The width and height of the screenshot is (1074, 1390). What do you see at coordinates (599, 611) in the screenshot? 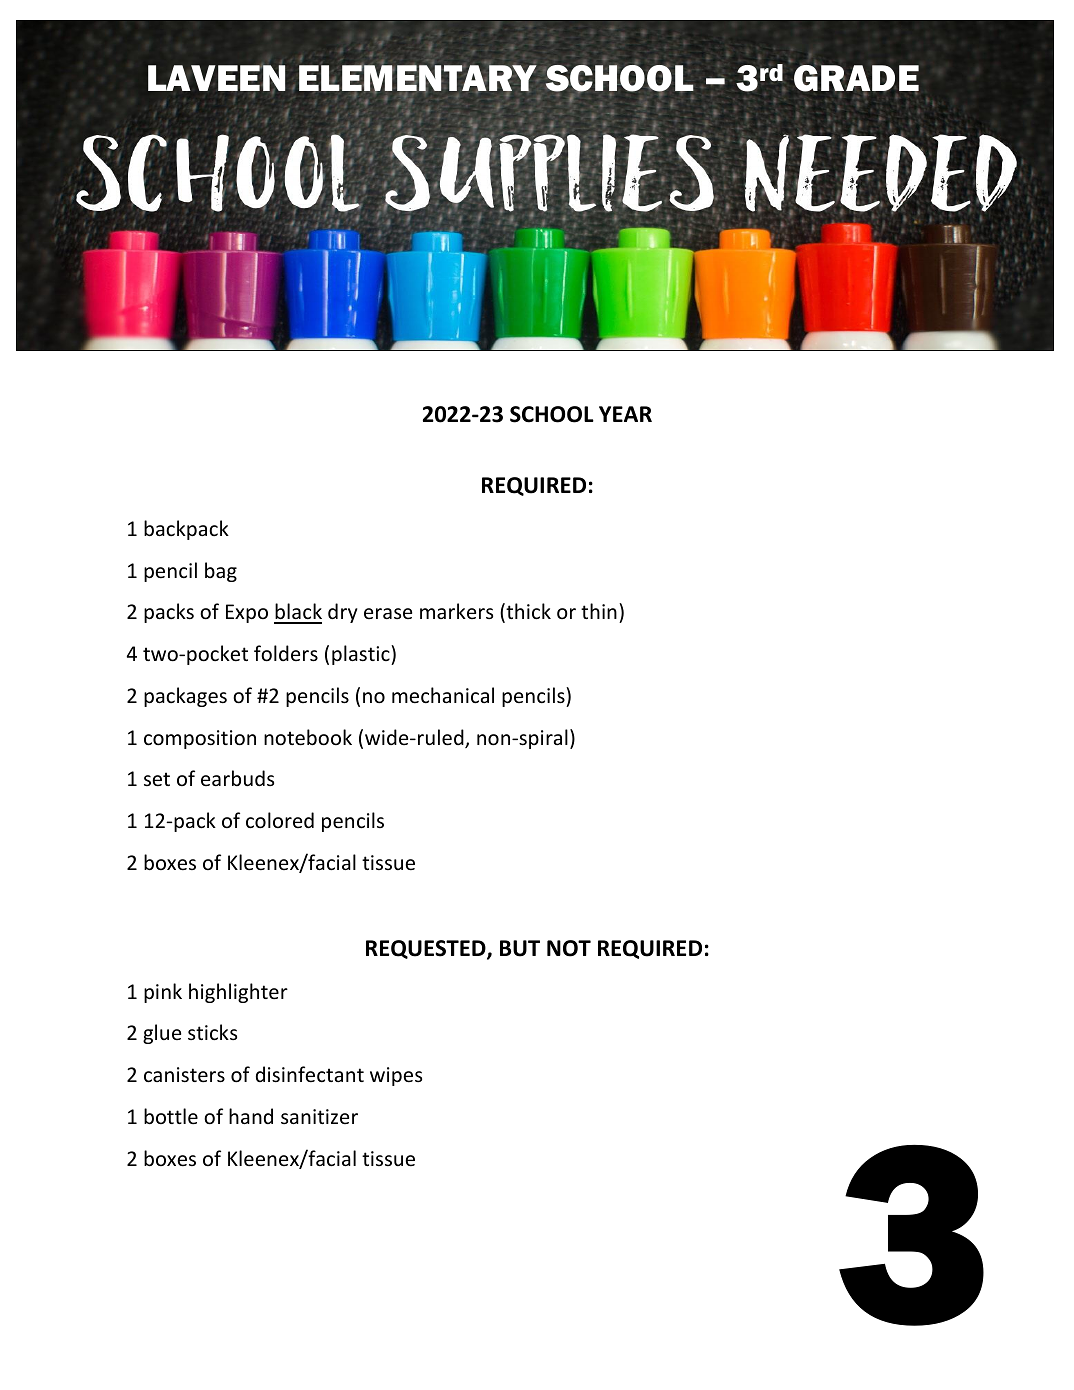
I see `thin` at bounding box center [599, 611].
